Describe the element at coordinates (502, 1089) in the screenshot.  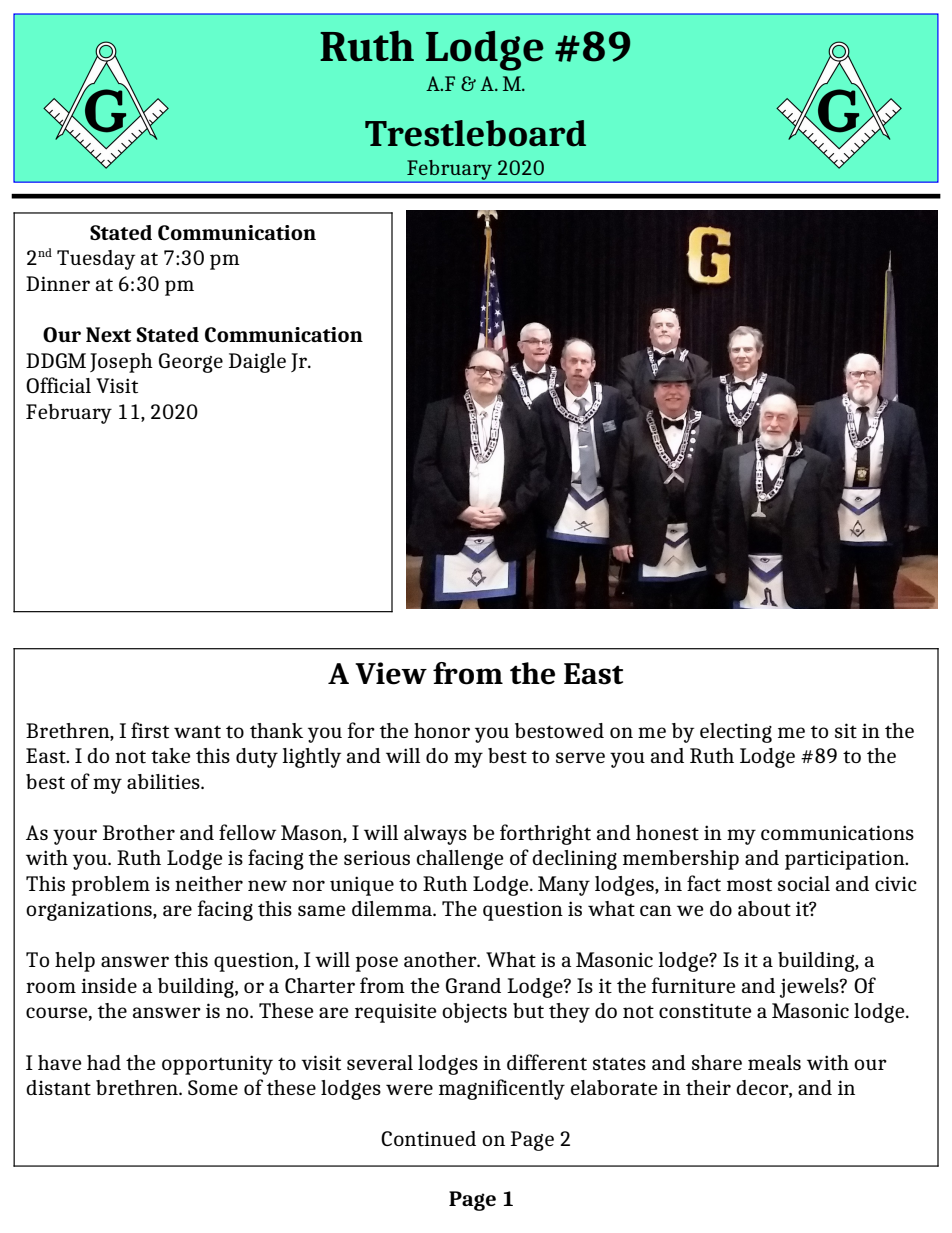
I see `magnificently` at that location.
